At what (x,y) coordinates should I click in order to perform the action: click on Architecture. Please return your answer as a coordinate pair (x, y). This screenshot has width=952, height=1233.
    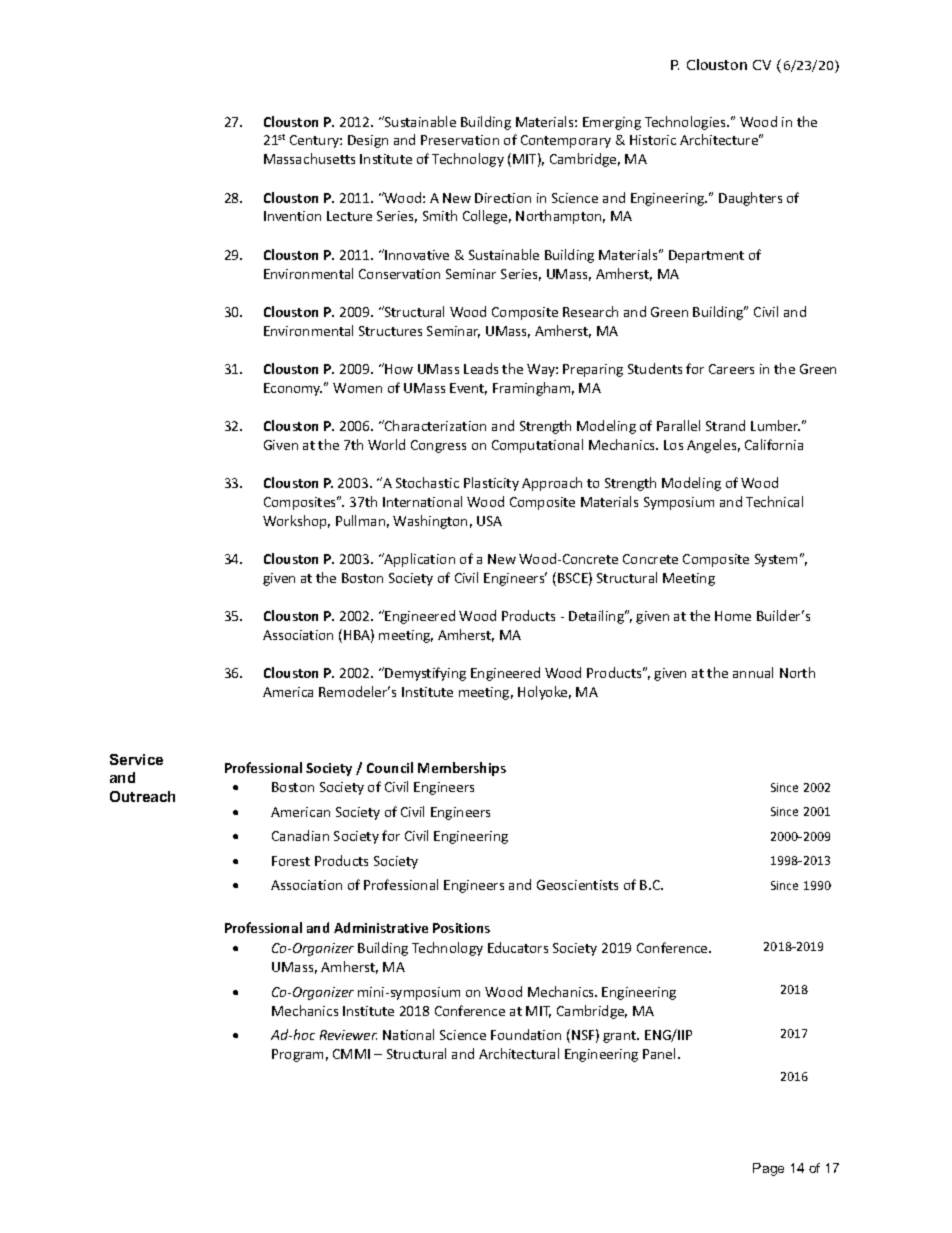
    Looking at the image, I should click on (720, 139).
